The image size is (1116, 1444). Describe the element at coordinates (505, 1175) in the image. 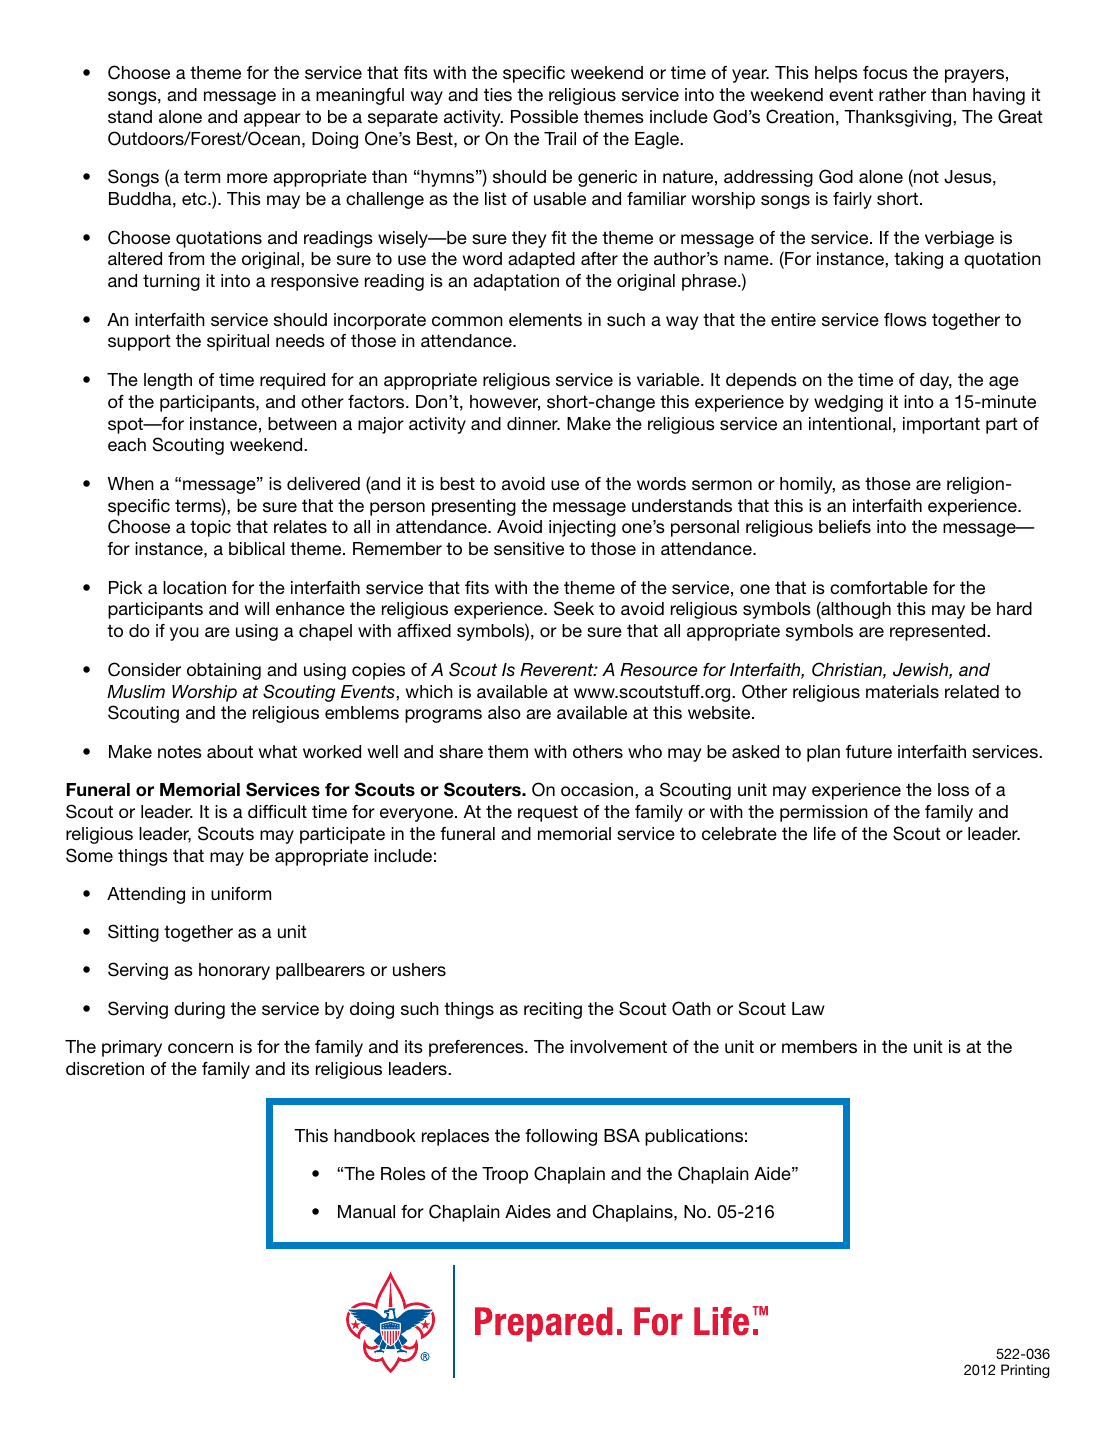

I see `Troop` at that location.
